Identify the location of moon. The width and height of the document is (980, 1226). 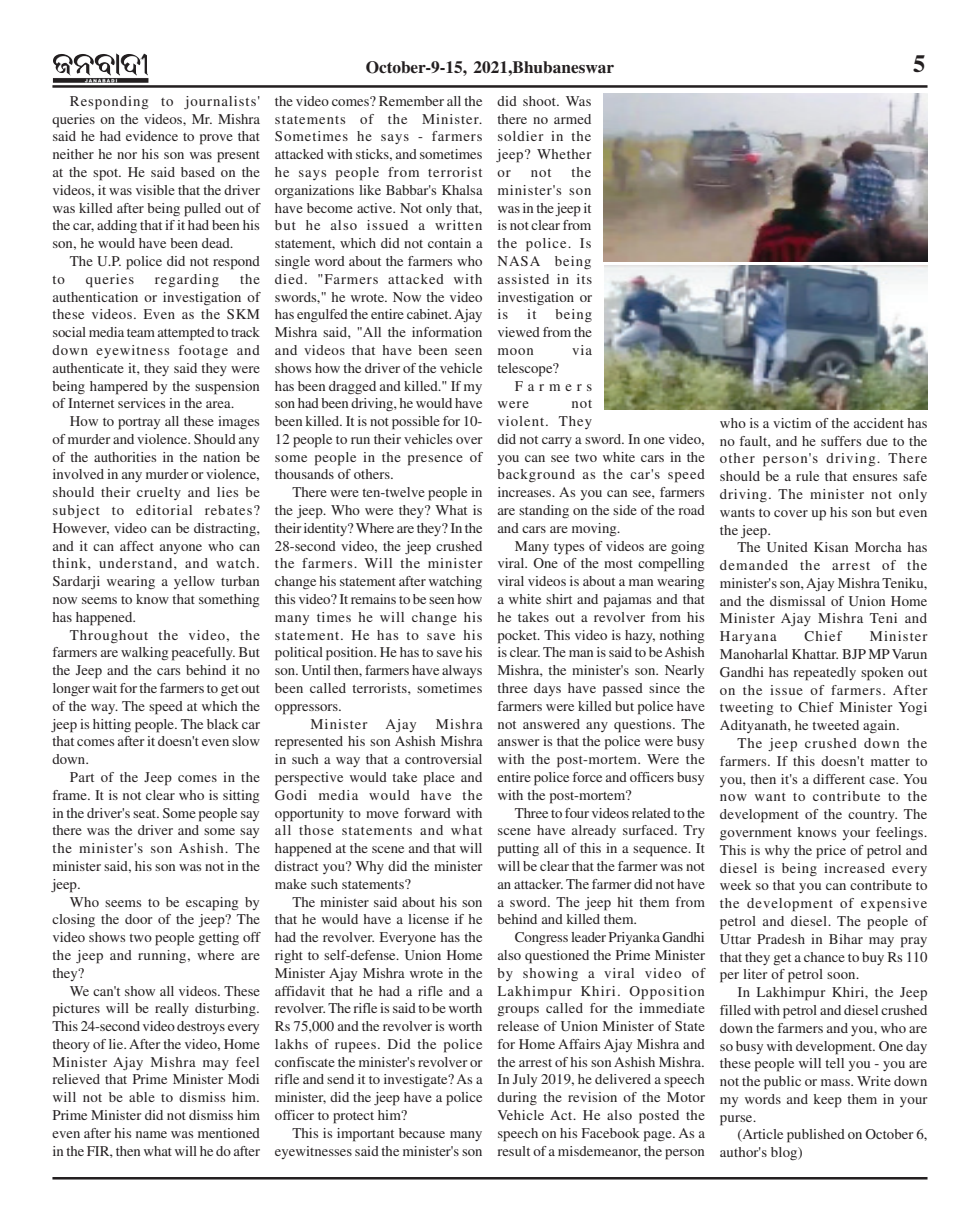
(515, 351).
